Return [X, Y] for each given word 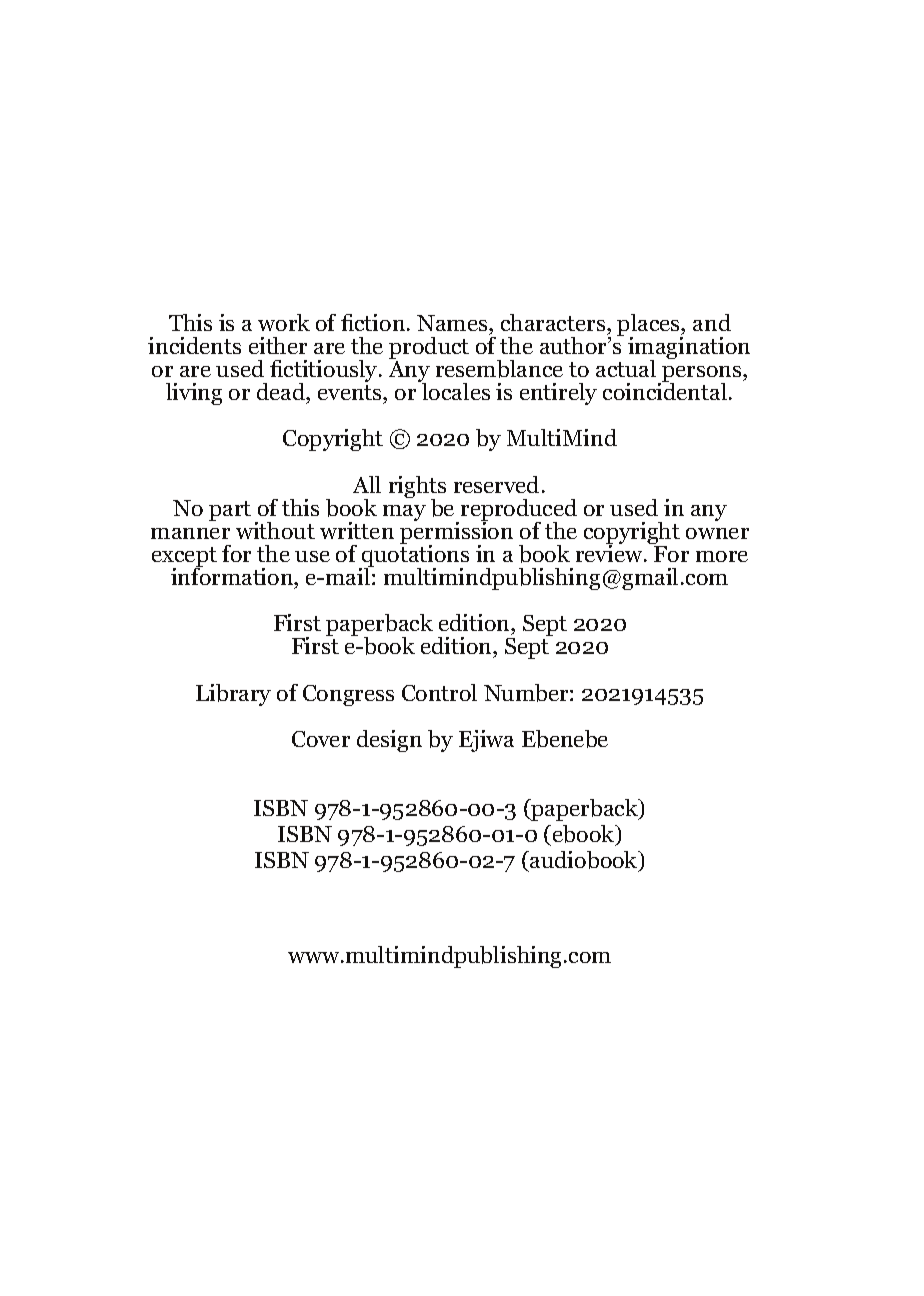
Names [453, 323]
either [278, 345]
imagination [689, 349]
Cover [321, 739]
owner [717, 533]
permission [456, 533]
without [275, 530]
